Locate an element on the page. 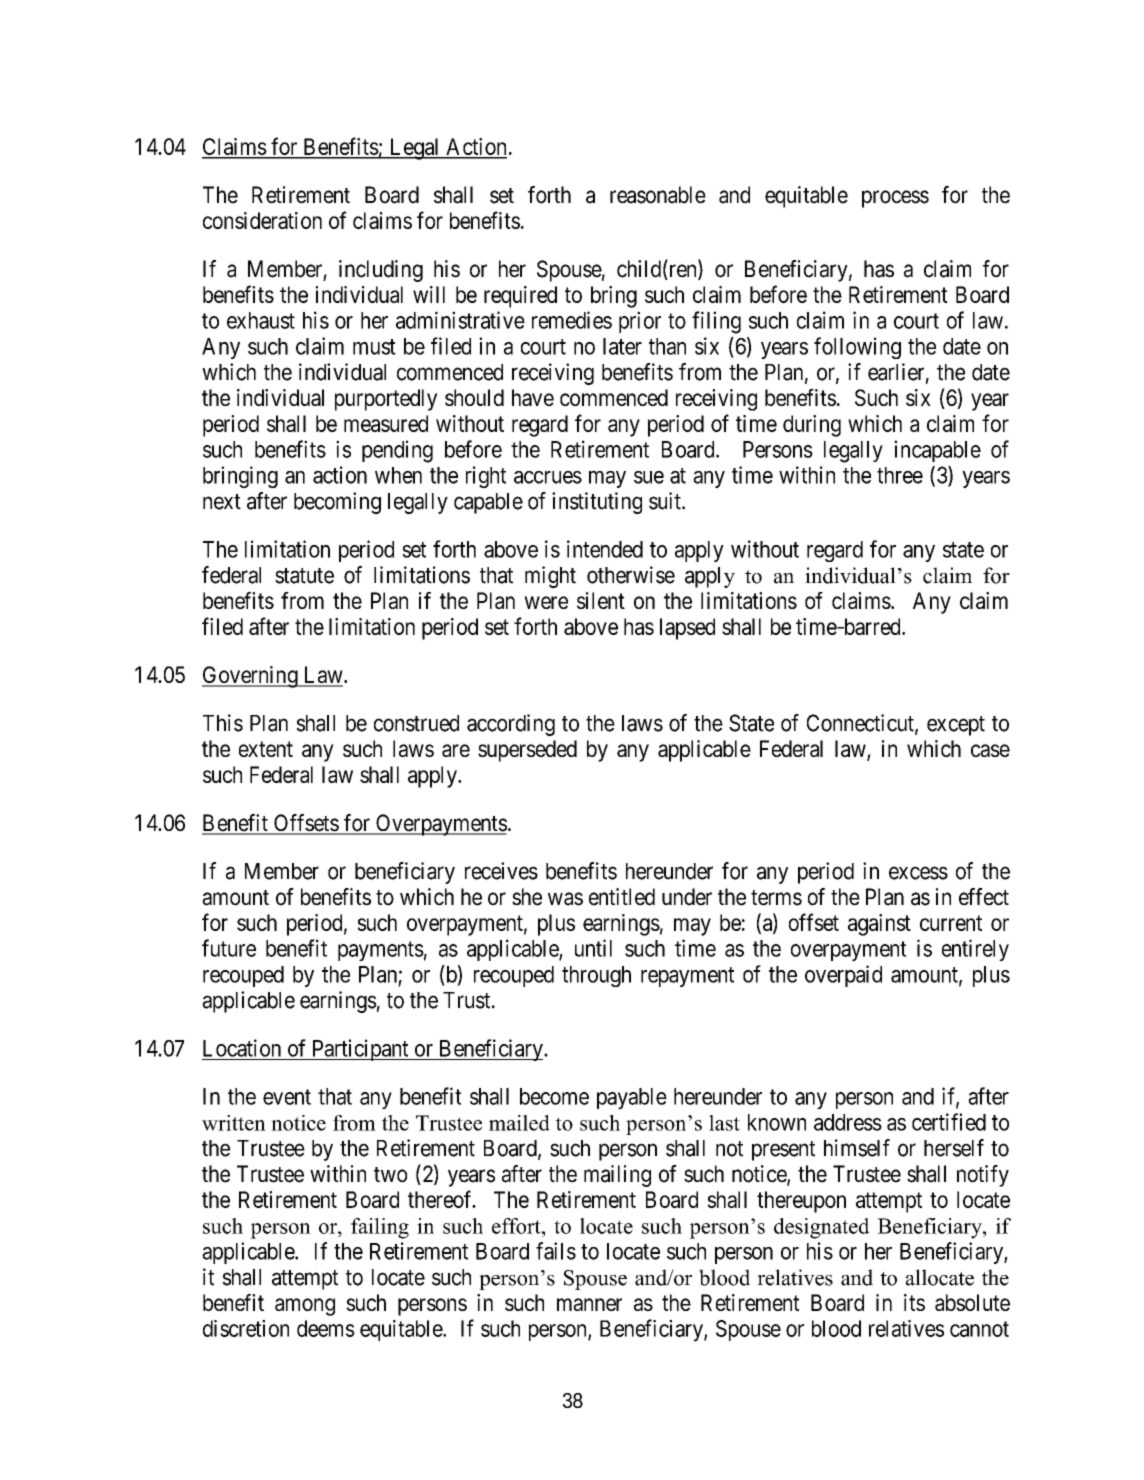 Image resolution: width=1144 pixels, height=1480 pixels. except is located at coordinates (956, 726).
